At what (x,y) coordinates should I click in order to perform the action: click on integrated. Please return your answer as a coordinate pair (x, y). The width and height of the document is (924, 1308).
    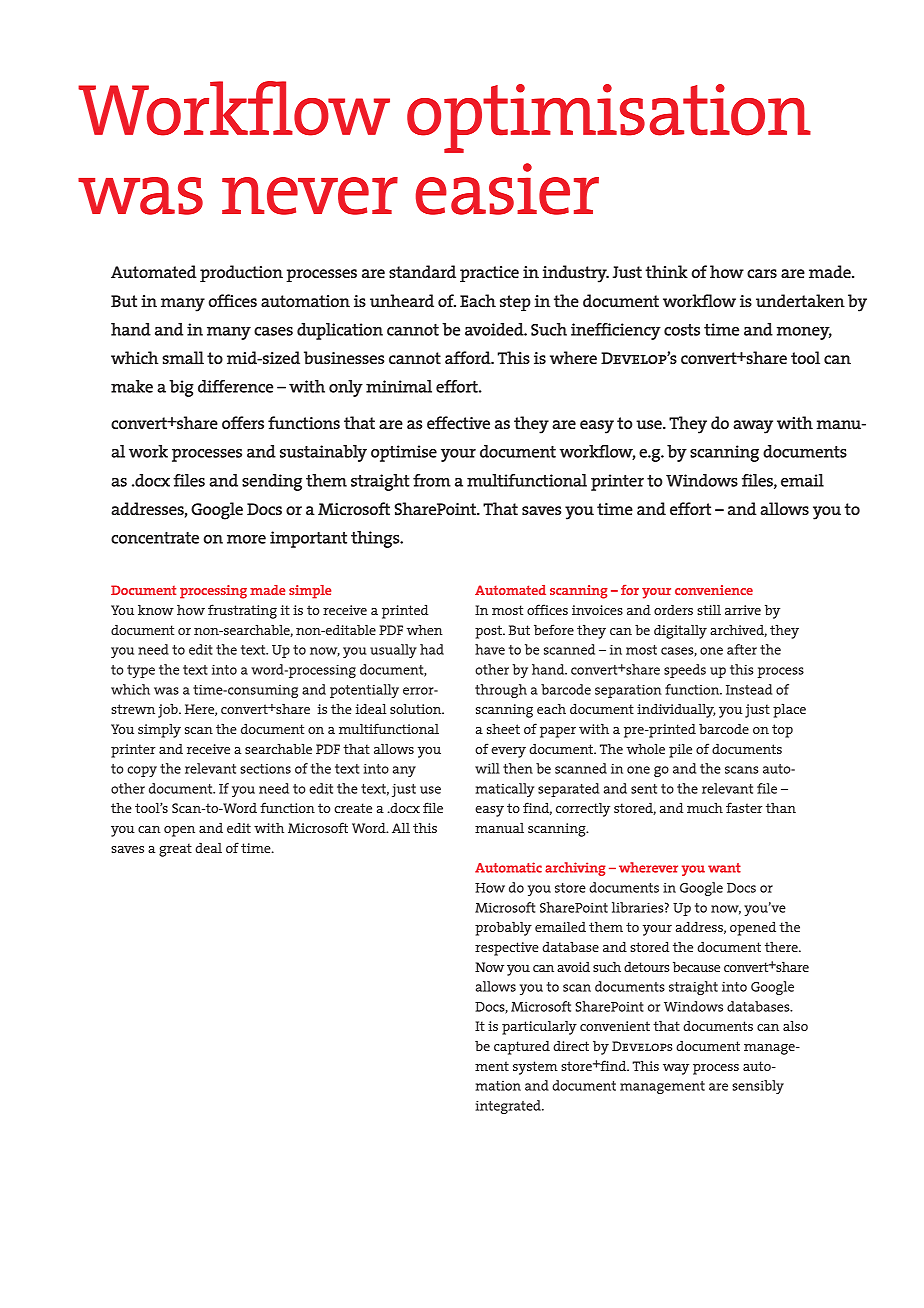
    Looking at the image, I should click on (509, 1107).
